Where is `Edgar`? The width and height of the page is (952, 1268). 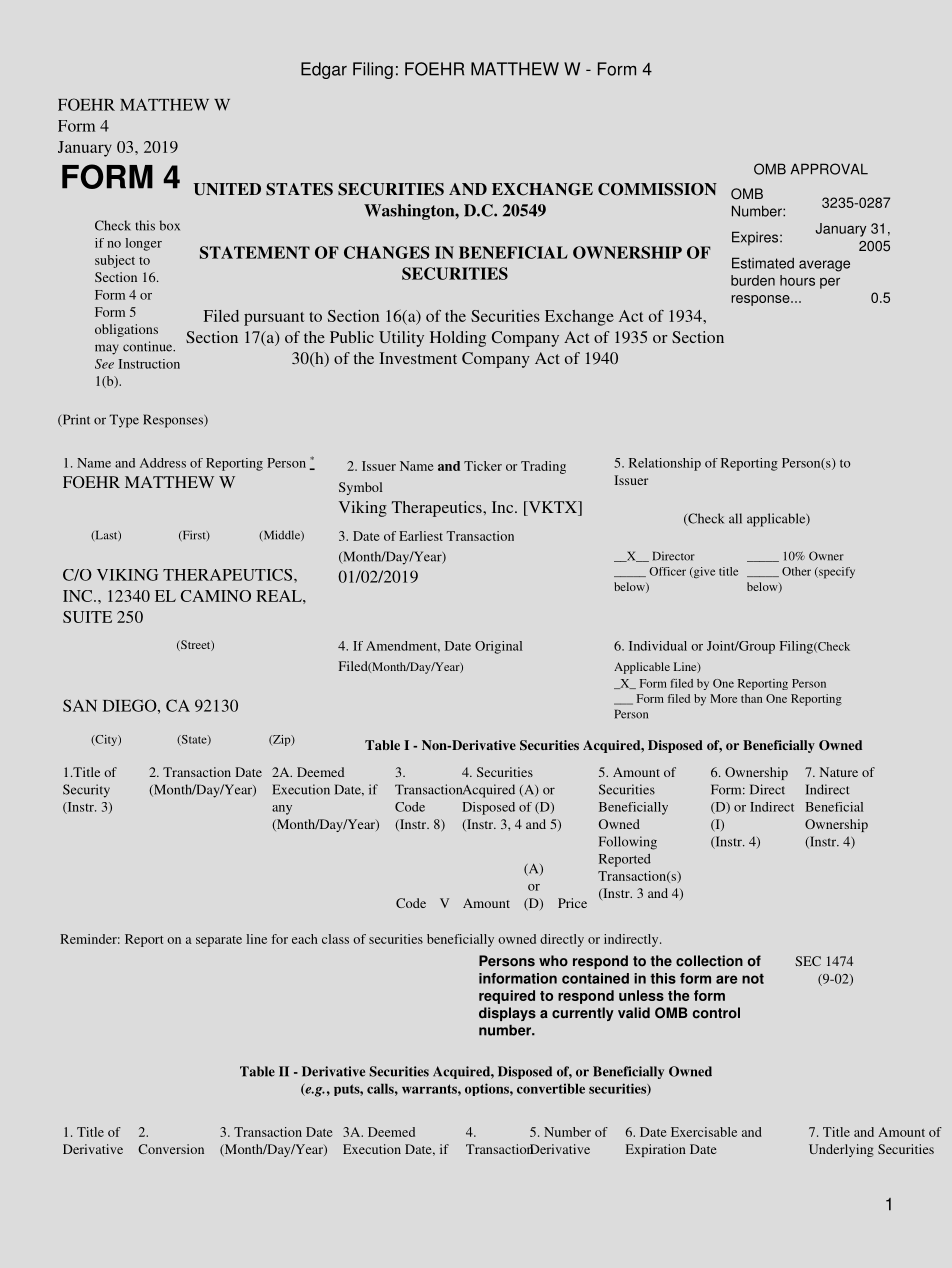
Edgar is located at coordinates (324, 70).
